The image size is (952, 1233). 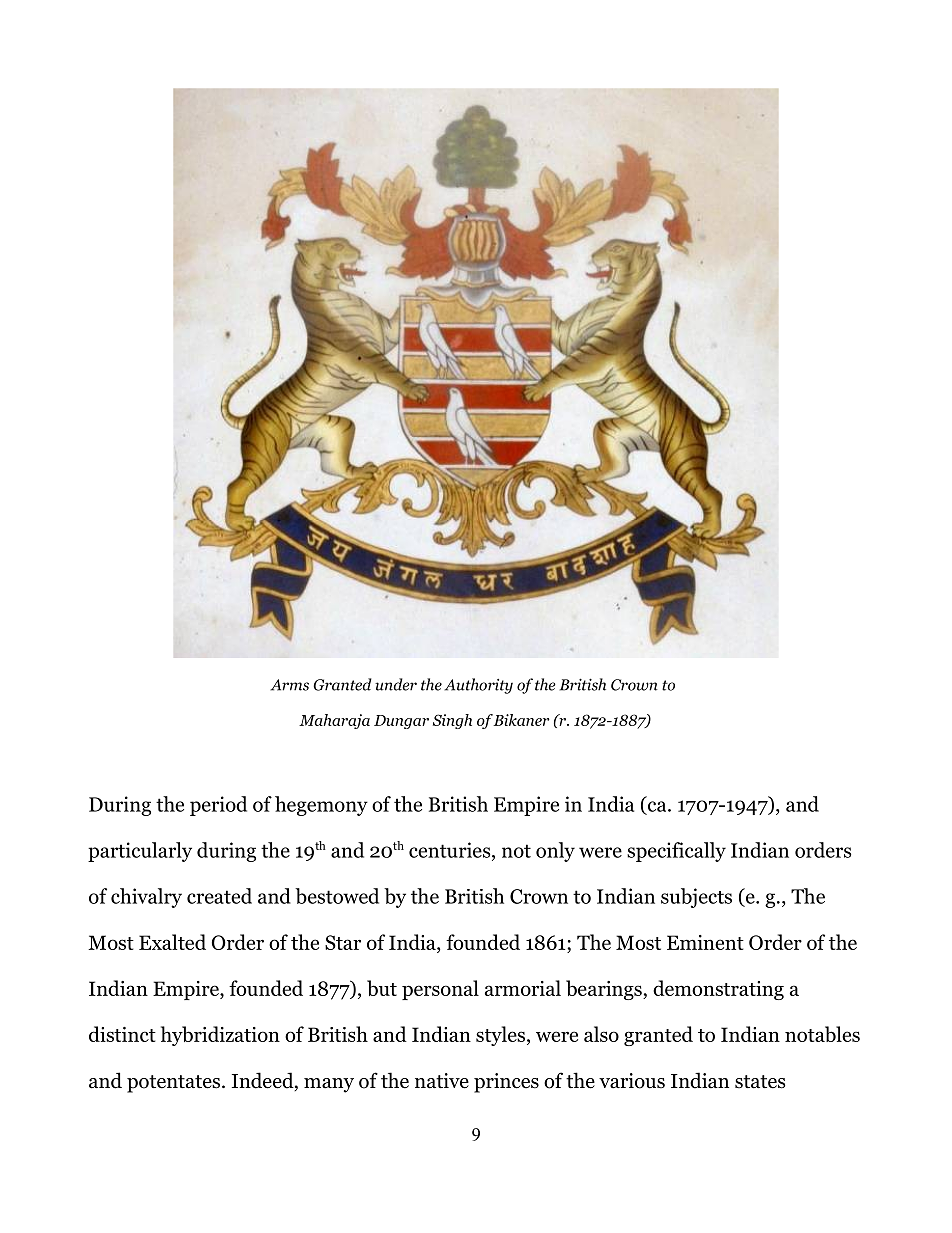 What do you see at coordinates (172, 942) in the screenshot?
I see `Exalted` at bounding box center [172, 942].
